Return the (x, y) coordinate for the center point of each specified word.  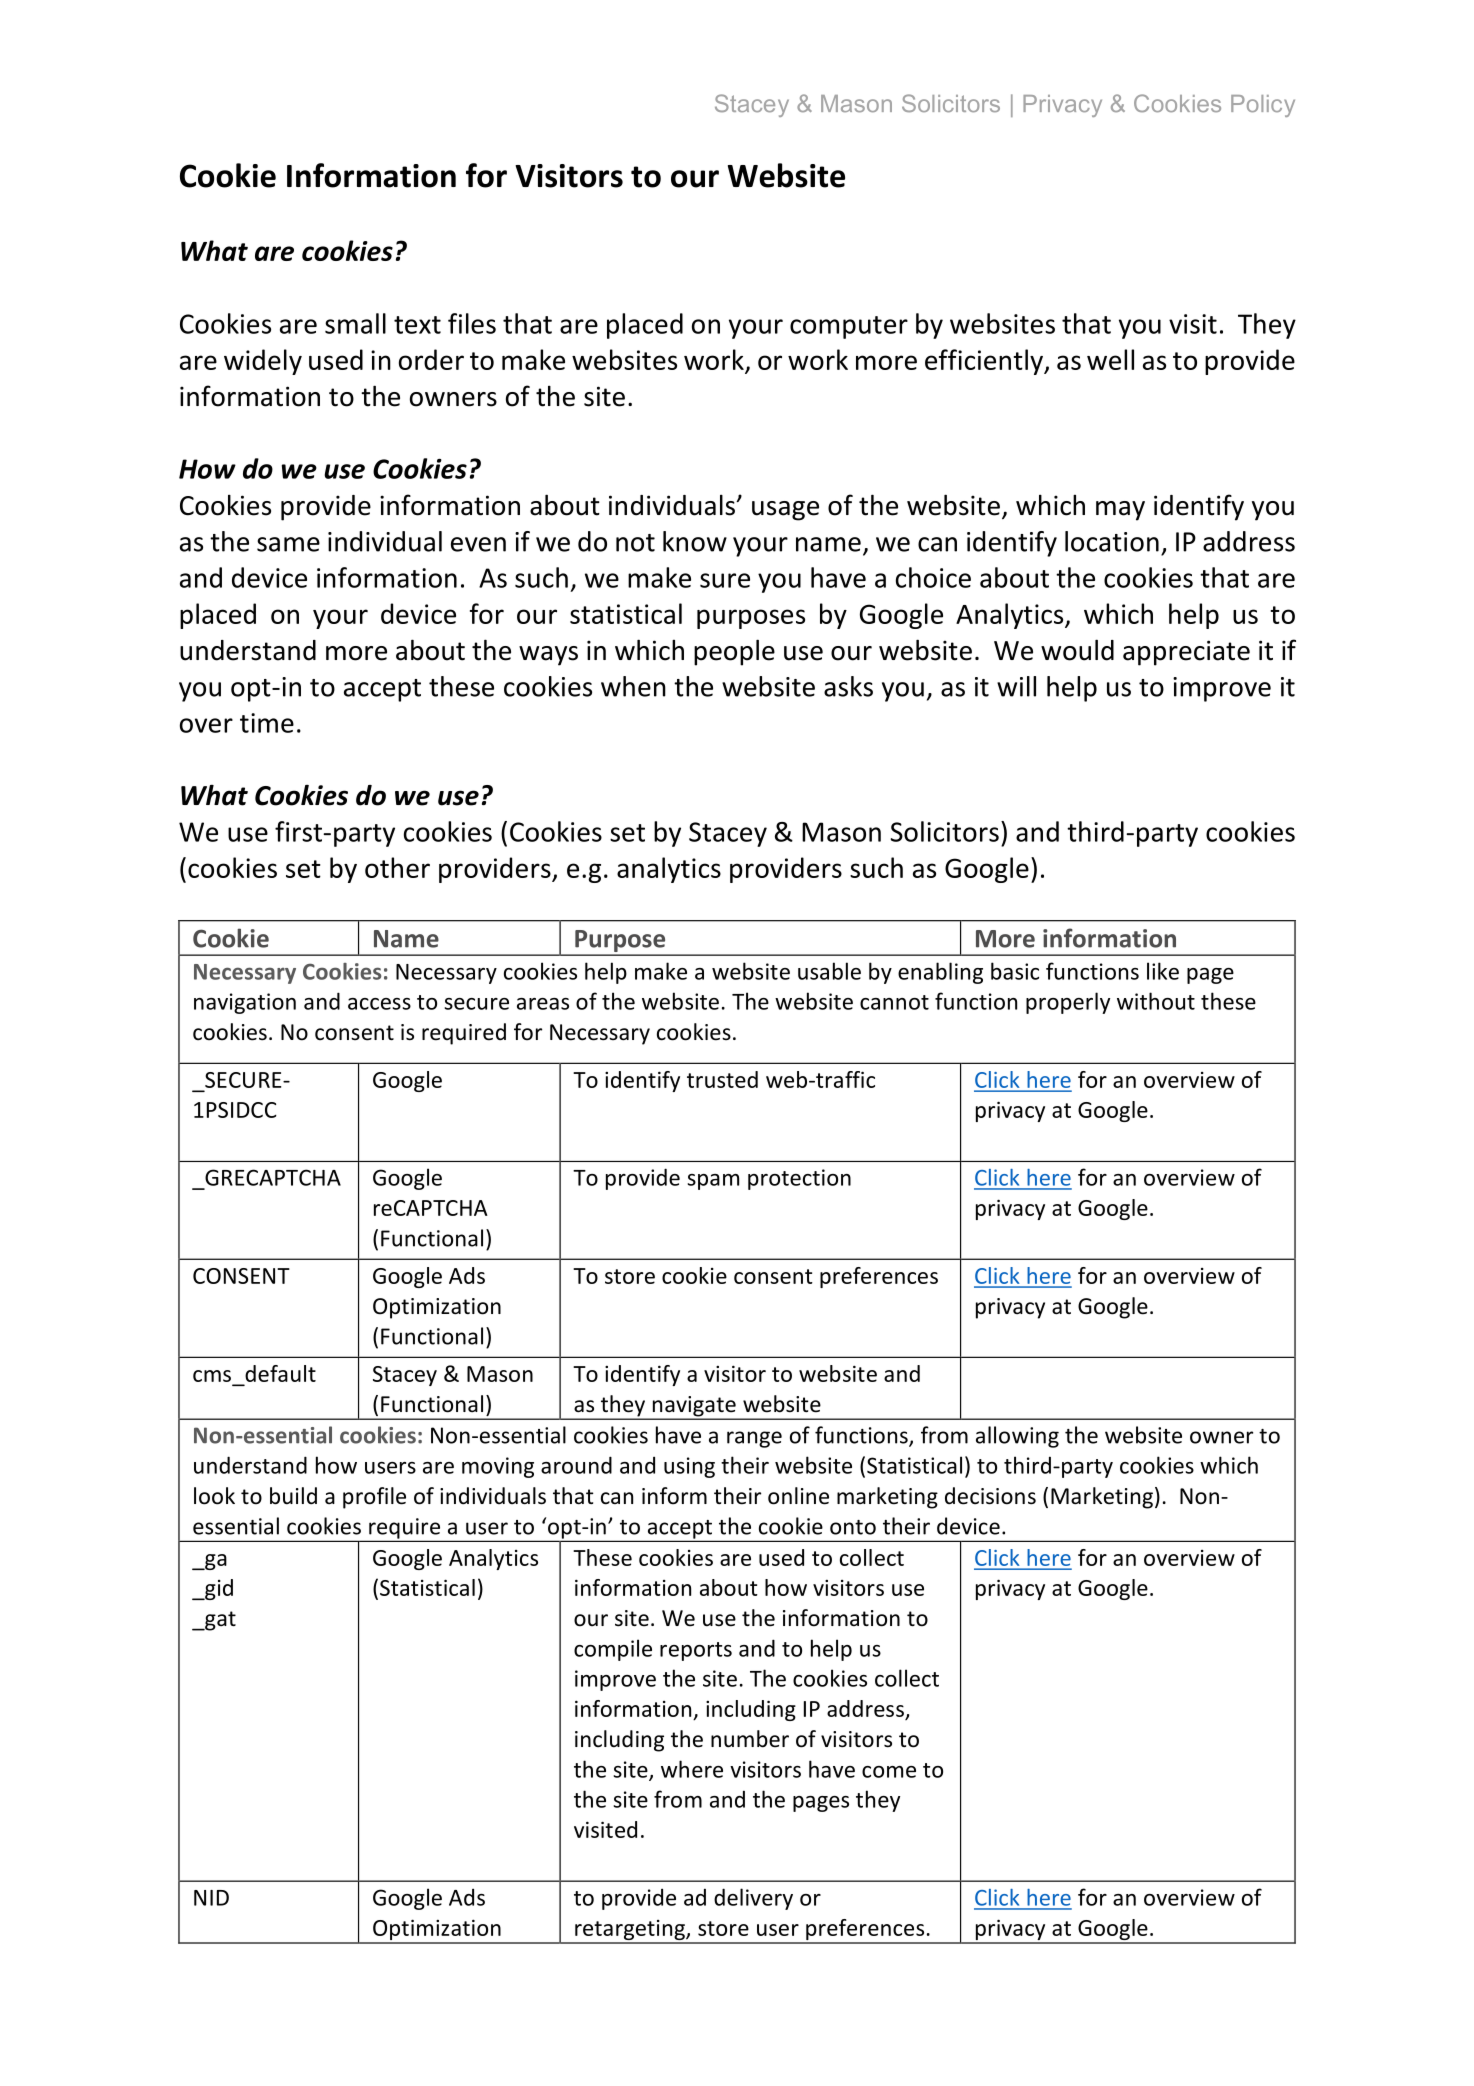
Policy (1263, 106)
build (293, 1496)
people (734, 652)
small (355, 323)
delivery (753, 1899)
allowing (1017, 1437)
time (267, 723)
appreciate (1186, 653)
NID (211, 1898)
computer (849, 327)
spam (713, 1182)
